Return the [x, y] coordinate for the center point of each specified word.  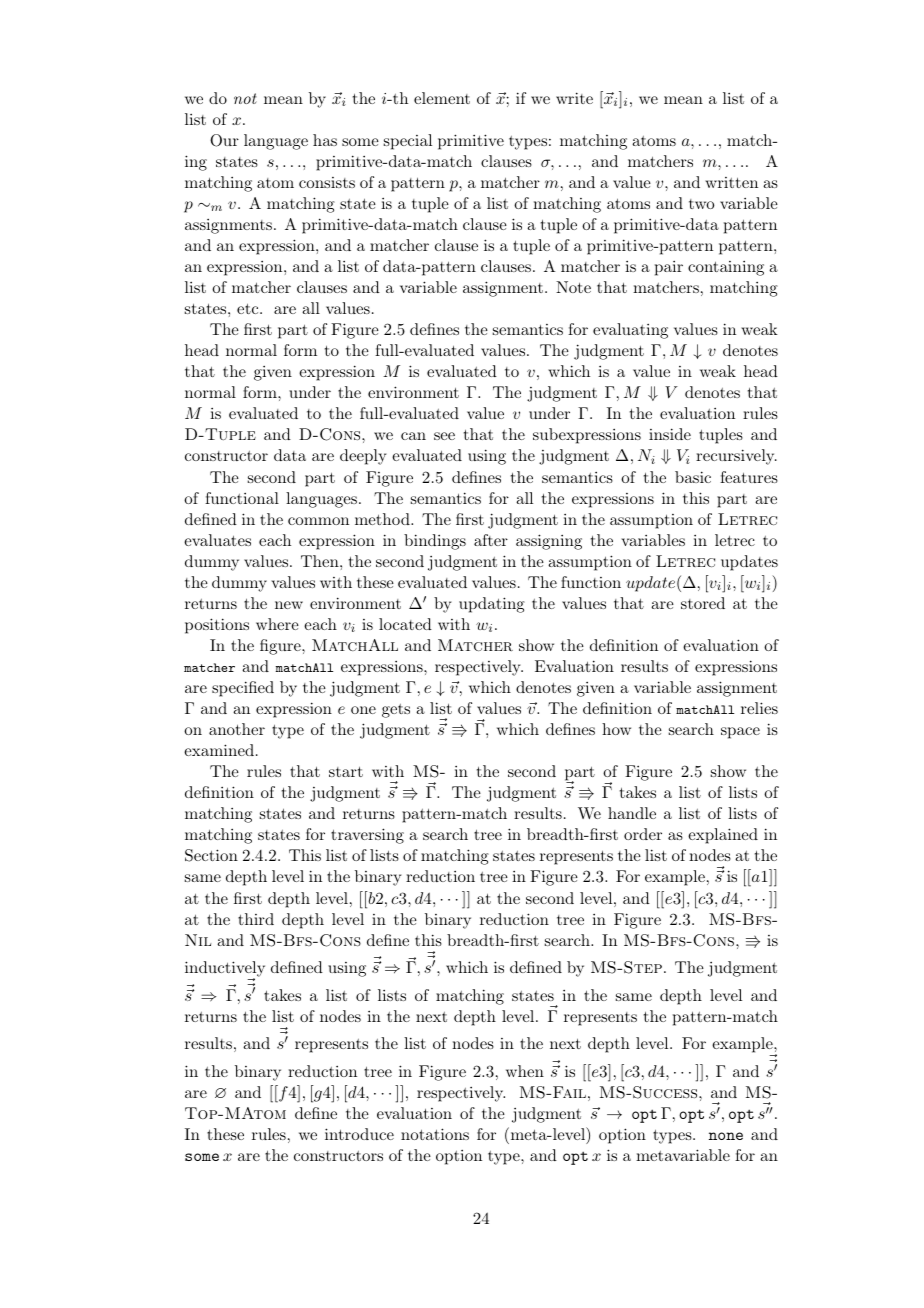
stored [703, 603]
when [525, 1071]
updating [492, 605]
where [277, 624]
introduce [359, 1134]
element [442, 98]
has [325, 140]
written [731, 182]
